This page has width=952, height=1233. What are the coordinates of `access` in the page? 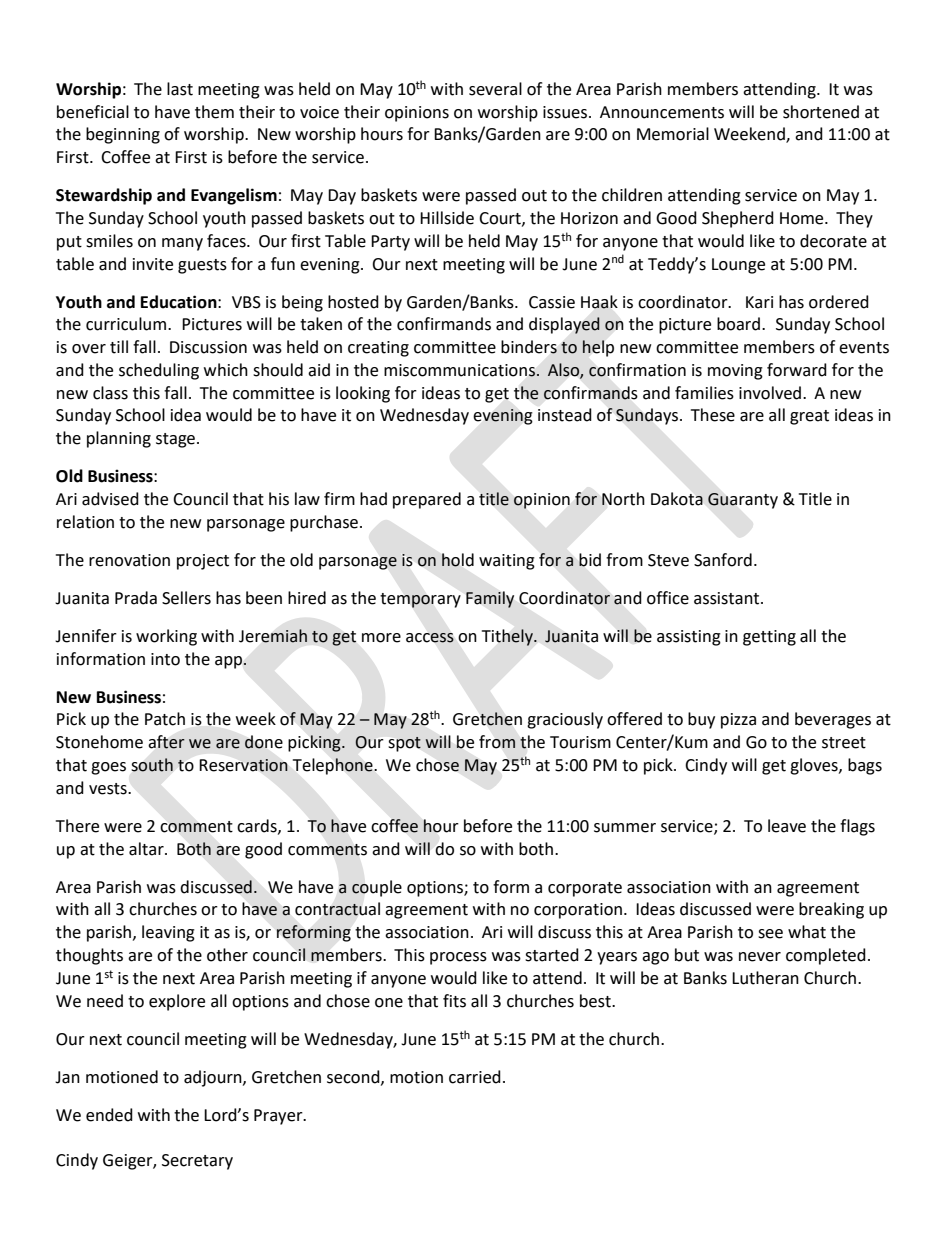 It's located at (430, 638).
